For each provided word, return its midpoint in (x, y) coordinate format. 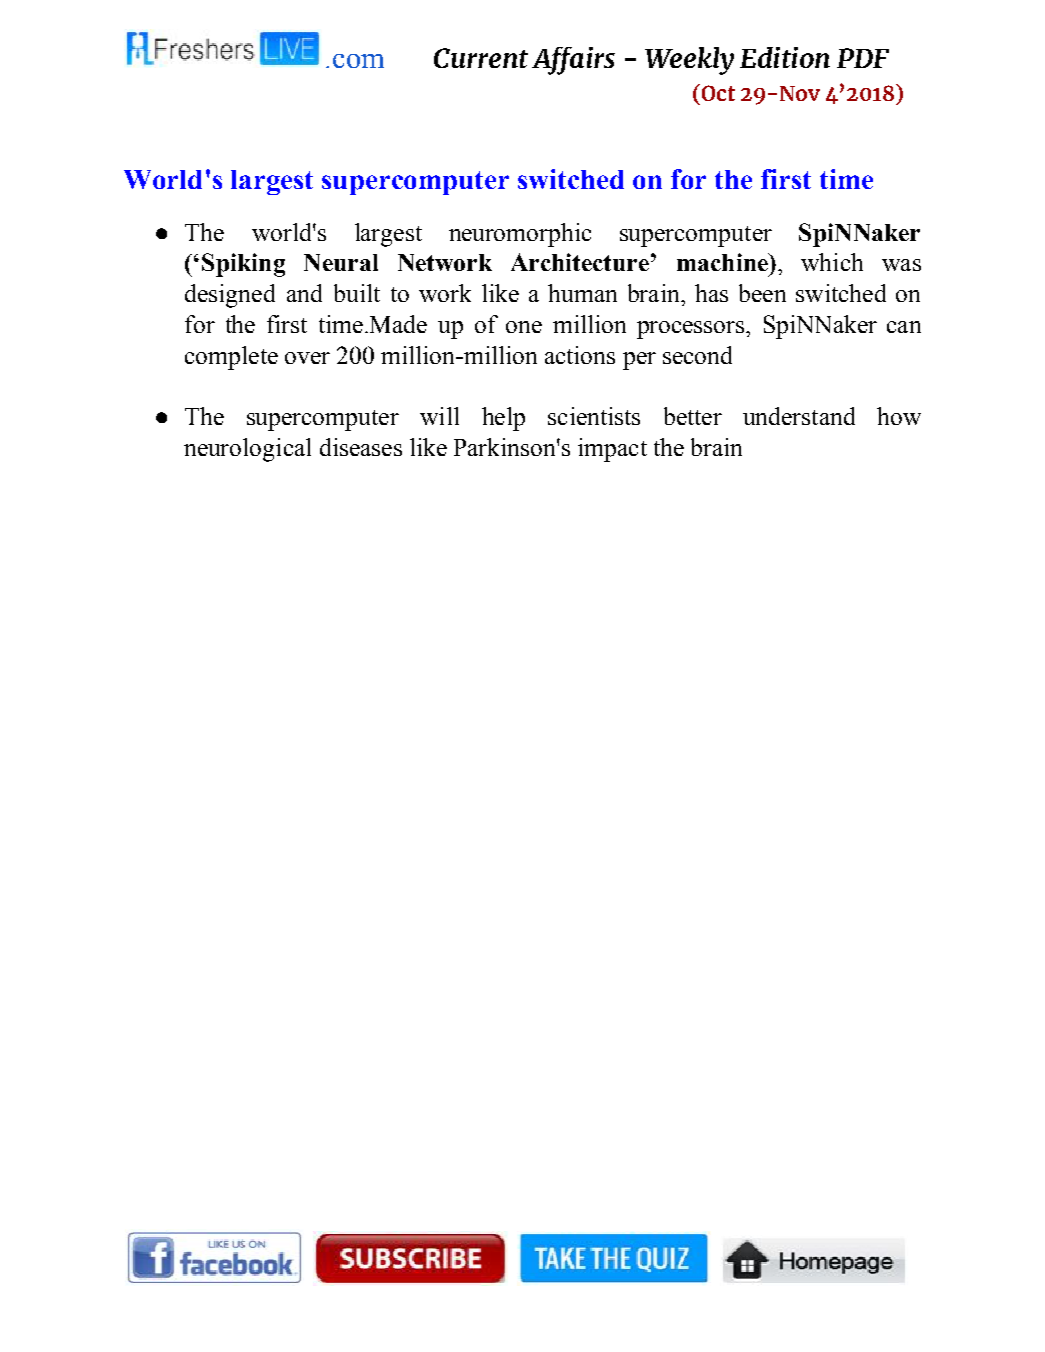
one (524, 327)
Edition (785, 57)
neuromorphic (520, 235)
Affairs (573, 61)
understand (799, 416)
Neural (341, 262)
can (904, 327)
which (832, 262)
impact (612, 450)
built (357, 293)
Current (481, 58)
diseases (361, 447)
